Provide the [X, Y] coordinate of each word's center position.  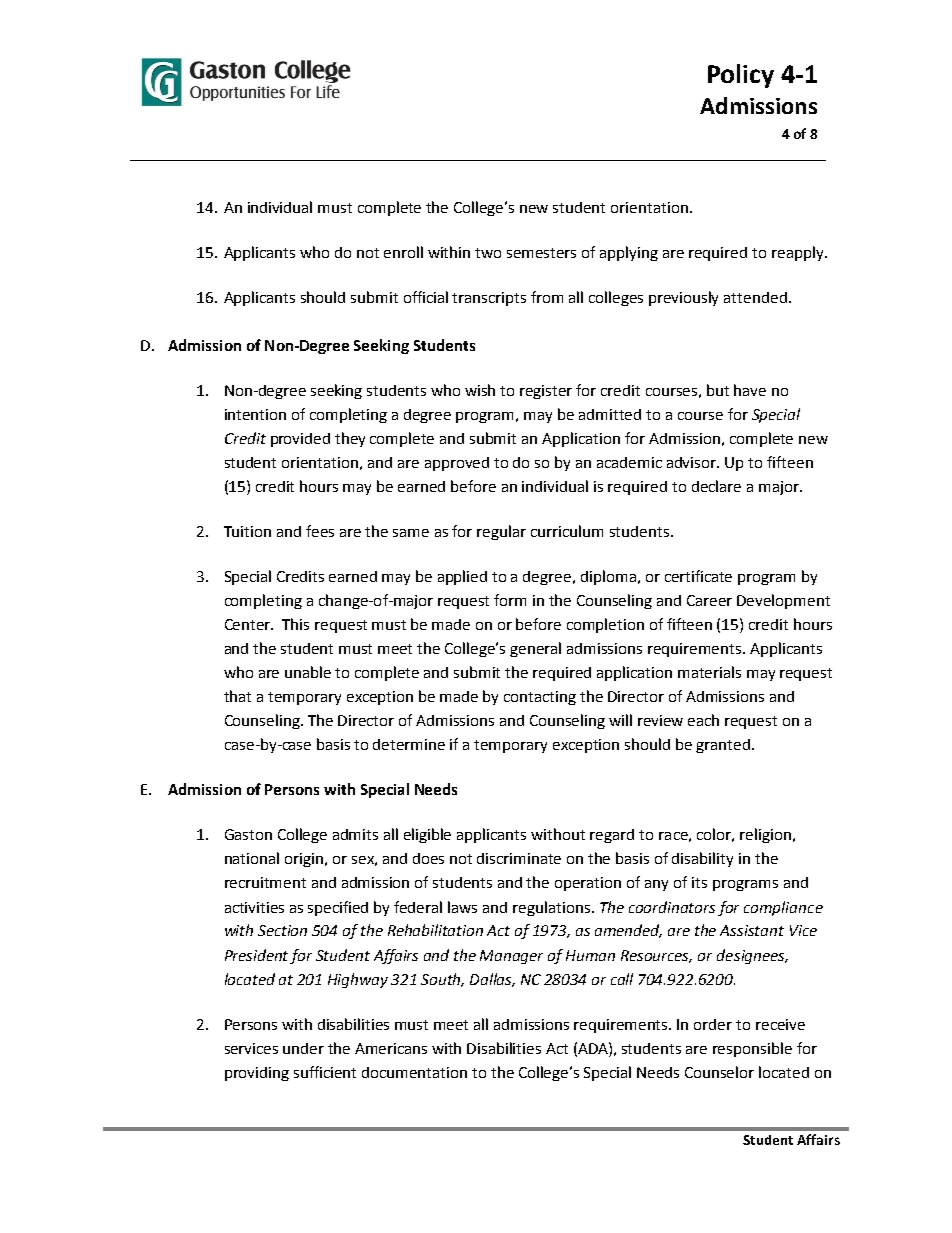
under [303, 1048]
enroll [403, 252]
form [510, 600]
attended [755, 297]
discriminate [519, 858]
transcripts [489, 299]
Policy [741, 76]
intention [255, 414]
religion [765, 835]
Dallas [492, 980]
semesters [541, 253]
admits [355, 834]
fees [320, 531]
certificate [698, 576]
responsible [752, 1049]
